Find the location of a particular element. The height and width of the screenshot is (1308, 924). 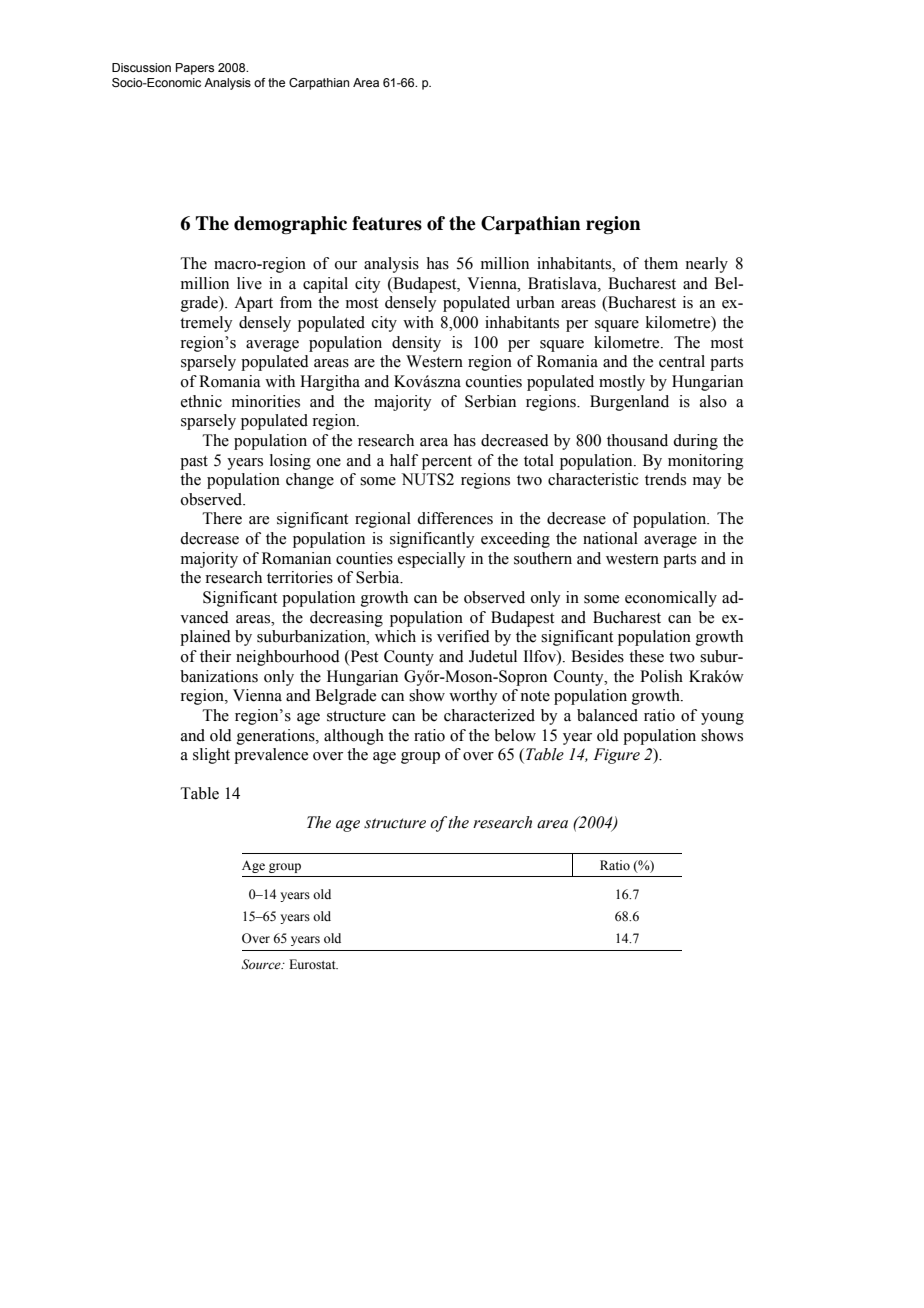

their is located at coordinates (215, 656).
